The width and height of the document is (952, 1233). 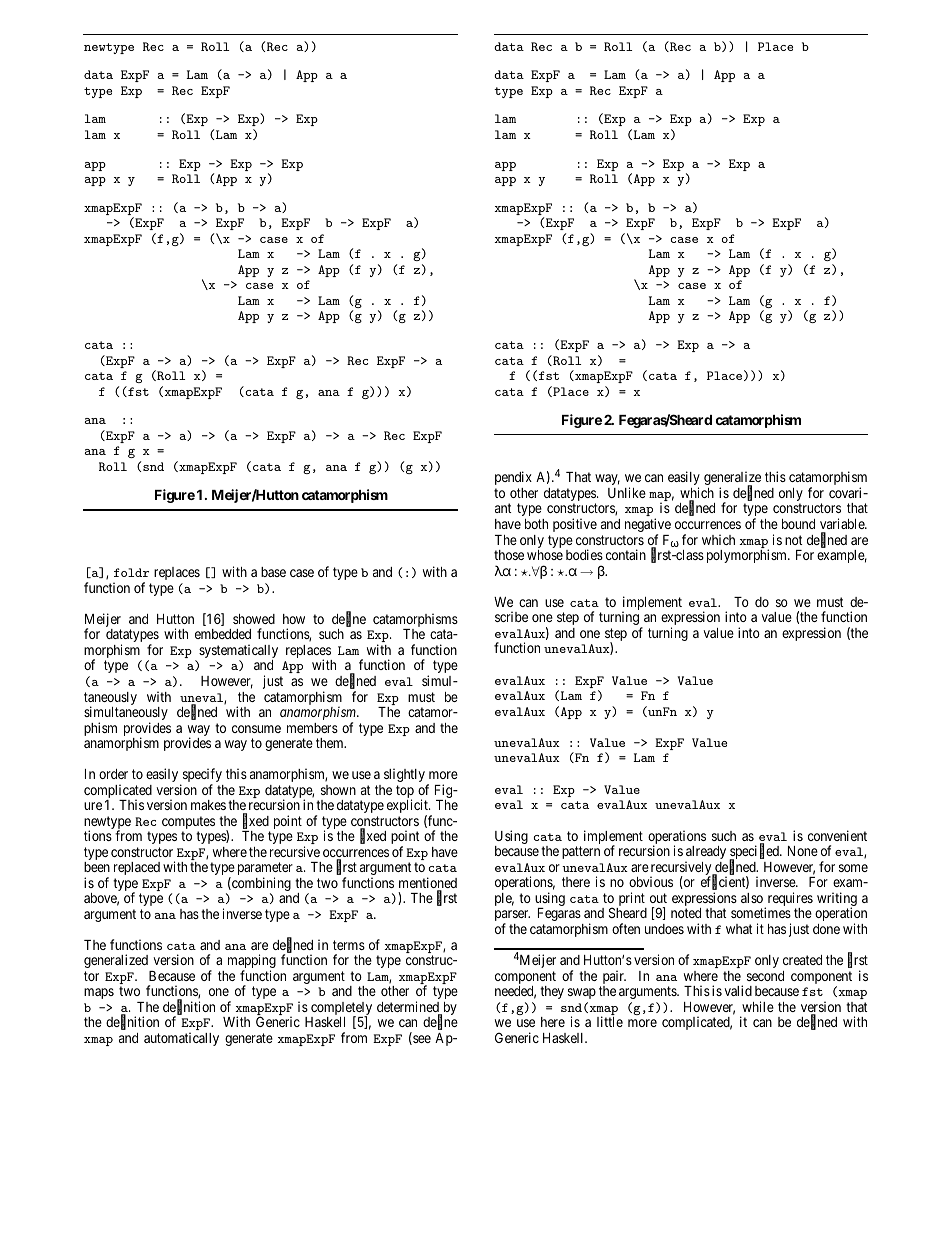 I want to click on mentioned, so click(x=428, y=884).
